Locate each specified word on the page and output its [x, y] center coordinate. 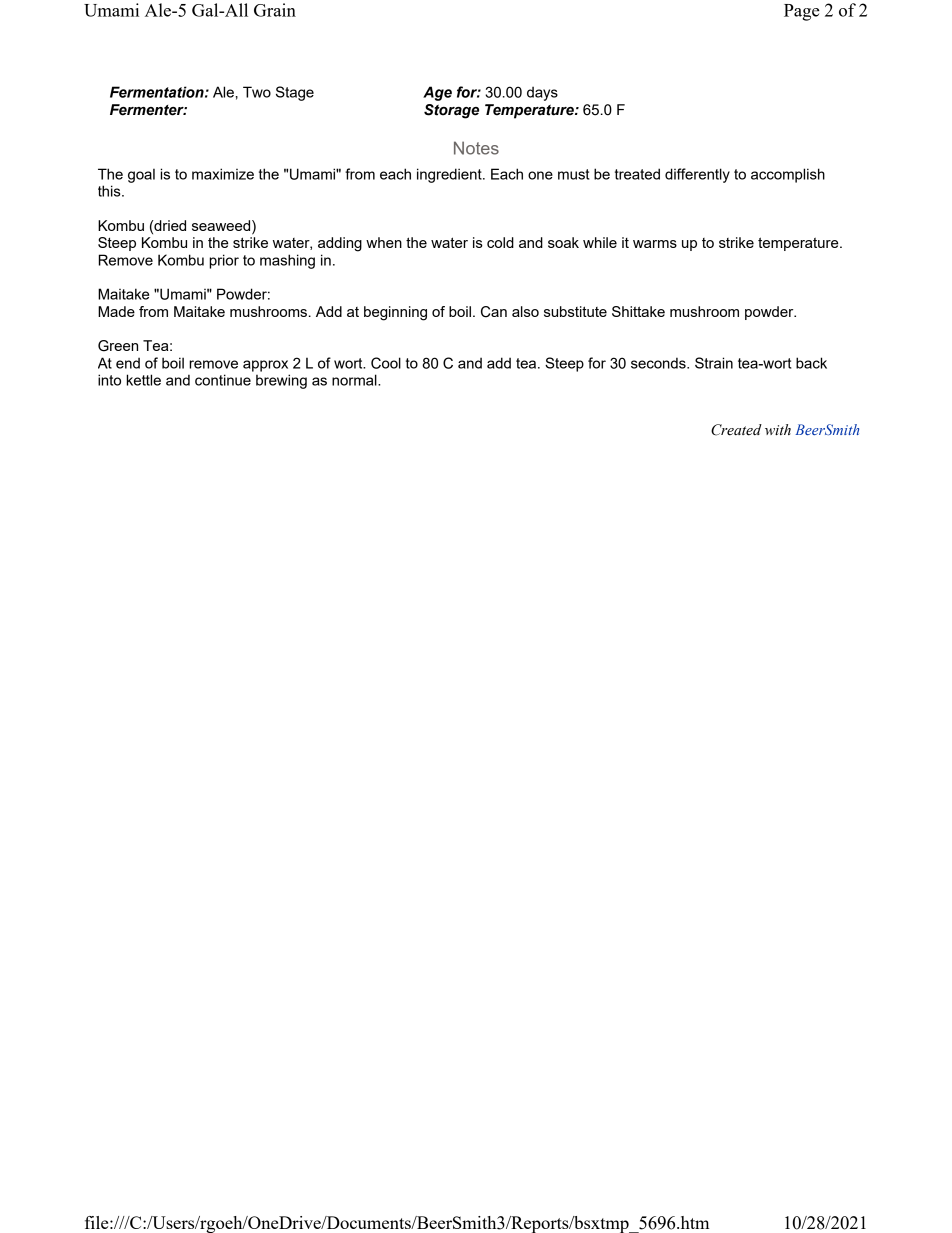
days [542, 93]
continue [223, 380]
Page [802, 12]
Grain [275, 10]
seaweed [222, 227]
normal [355, 380]
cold [500, 242]
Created [736, 430]
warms [655, 244]
